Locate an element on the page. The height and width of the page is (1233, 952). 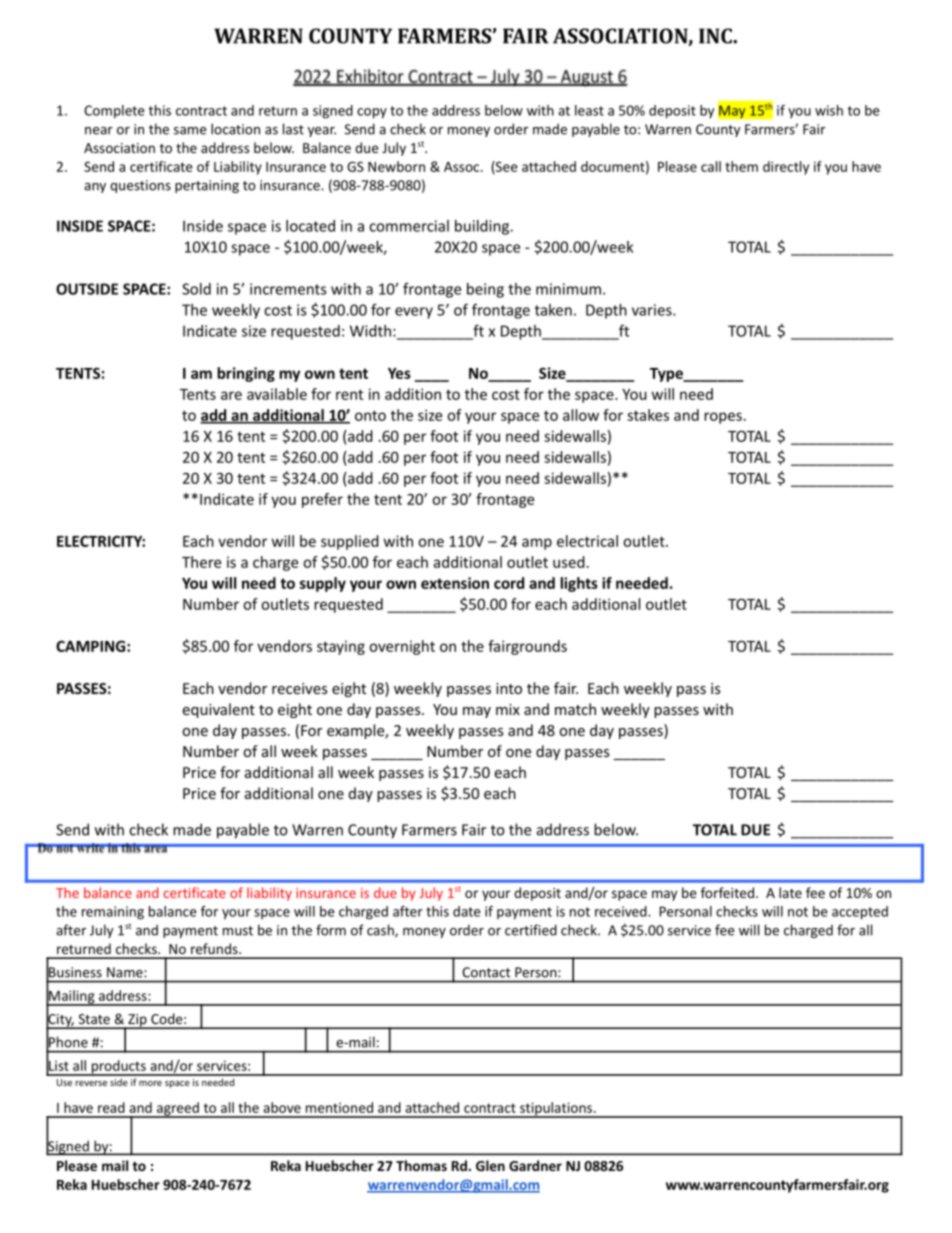
lights is located at coordinates (579, 584).
